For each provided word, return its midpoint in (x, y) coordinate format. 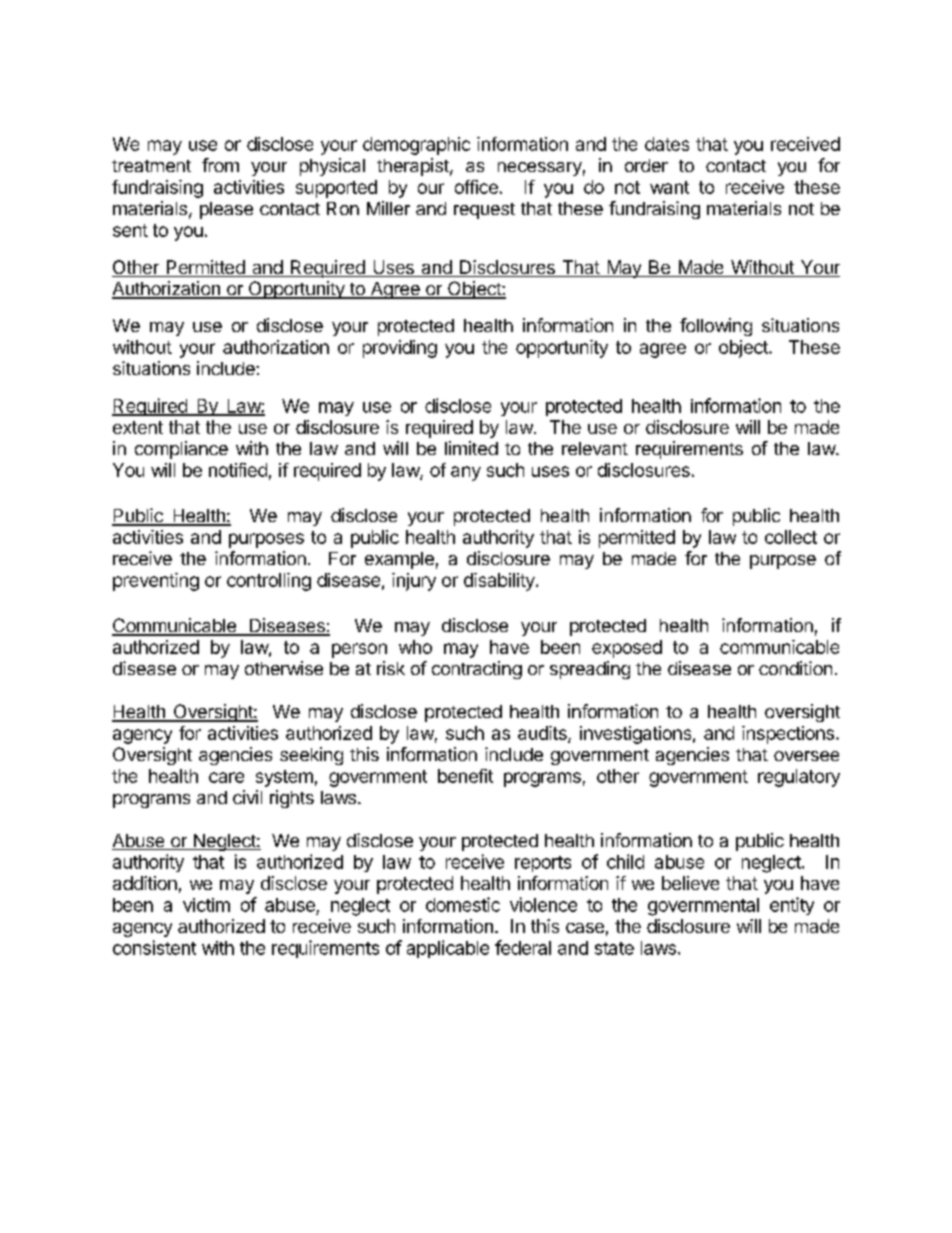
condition (795, 668)
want (669, 187)
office (476, 187)
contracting (477, 670)
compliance (181, 450)
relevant (595, 448)
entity (792, 906)
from (220, 165)
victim (206, 905)
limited (471, 448)
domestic (463, 904)
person (359, 650)
